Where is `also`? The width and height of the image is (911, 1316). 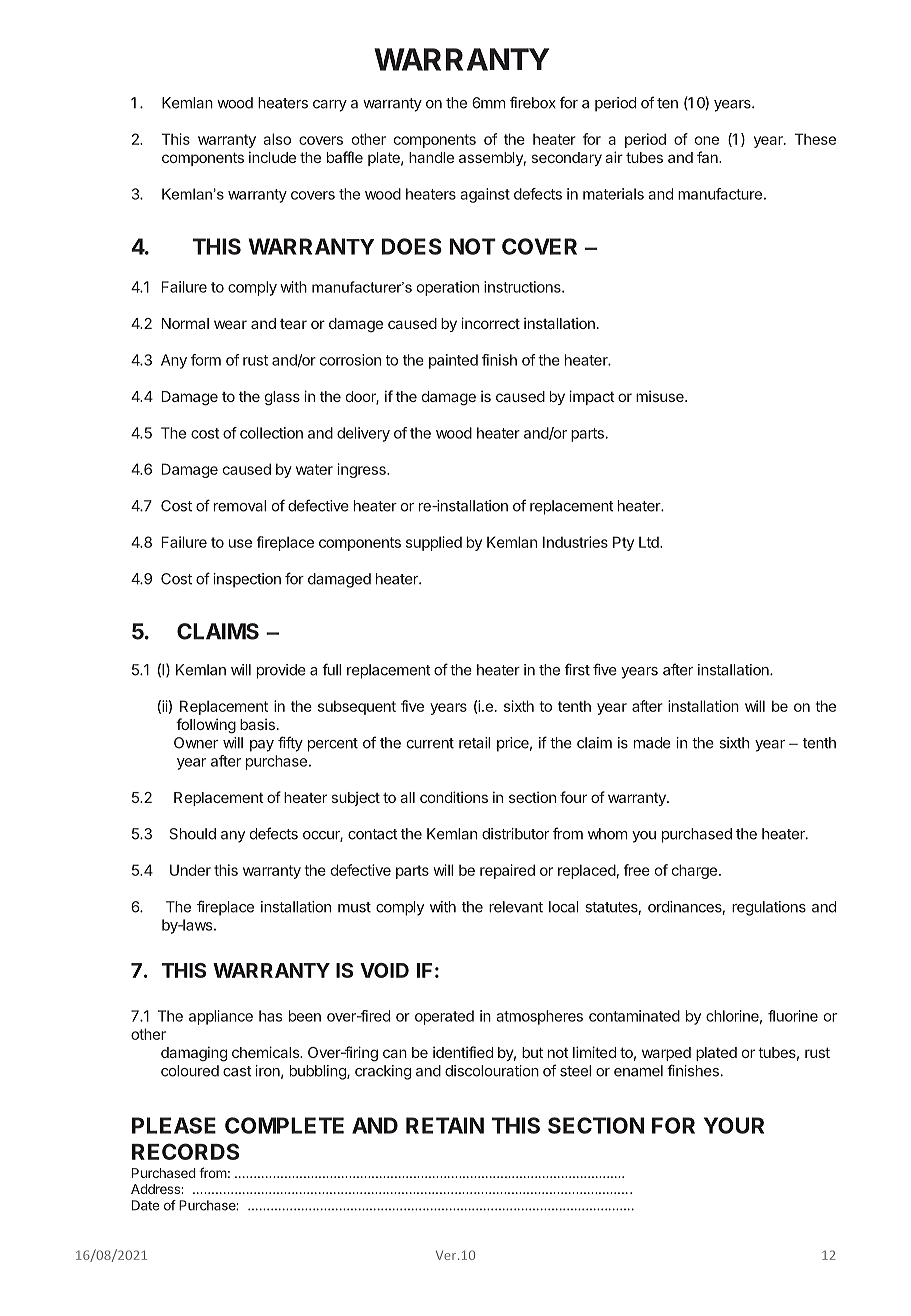 also is located at coordinates (277, 139).
